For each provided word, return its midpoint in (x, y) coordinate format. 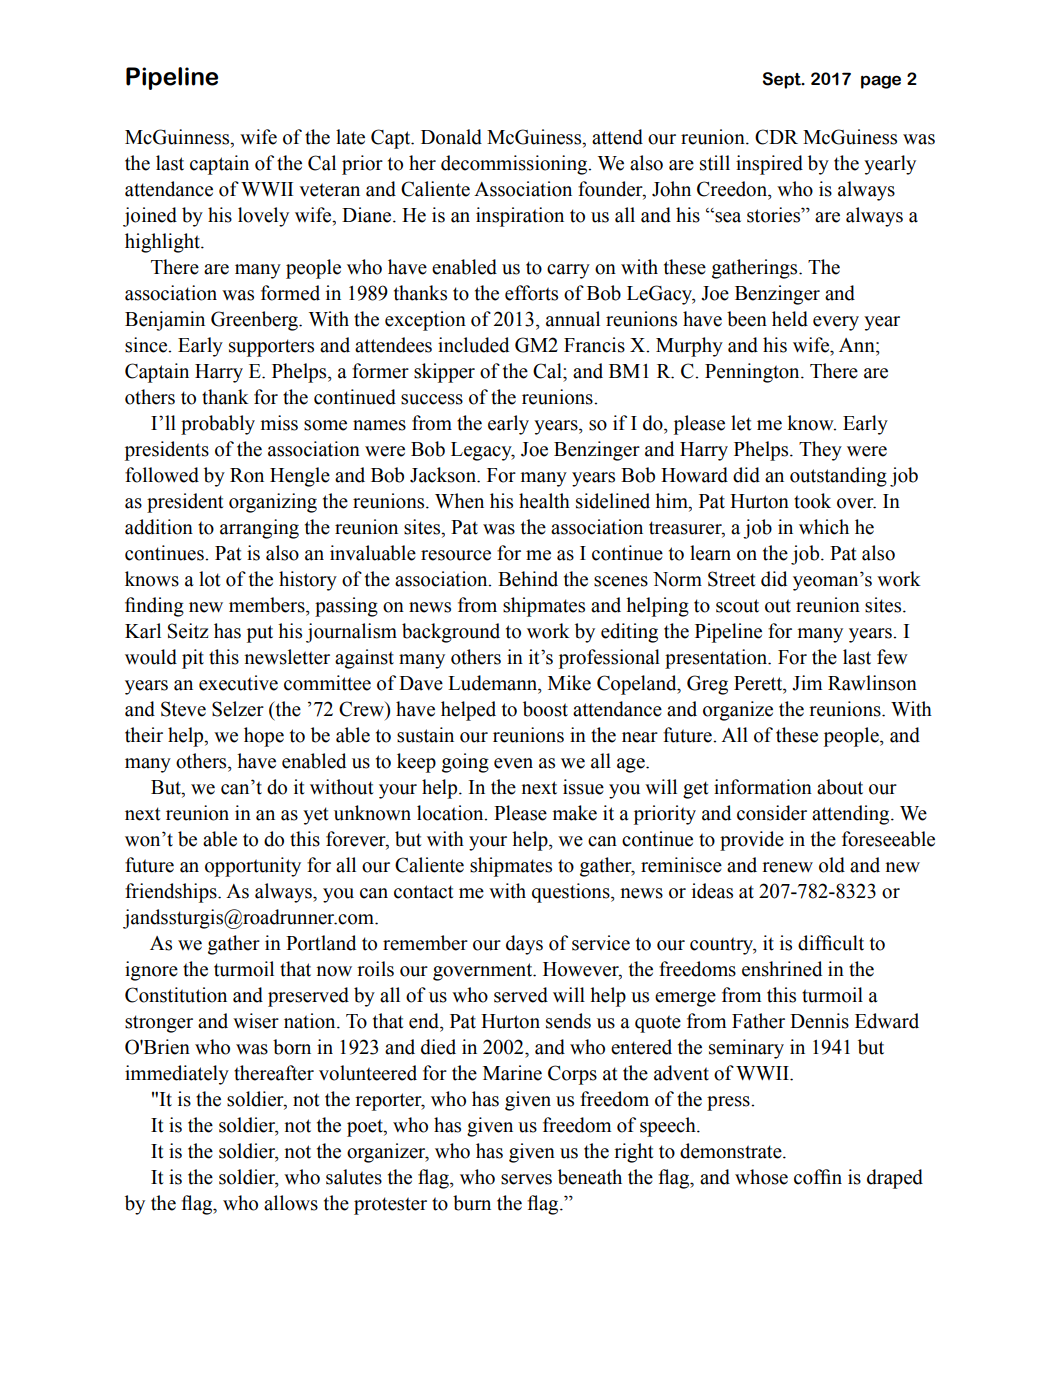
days (524, 945)
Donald (451, 137)
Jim (807, 683)
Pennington (753, 373)
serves (526, 1179)
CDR (776, 137)
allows (291, 1203)
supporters (271, 348)
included (473, 345)
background (451, 633)
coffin (818, 1177)
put (260, 634)
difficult (831, 943)
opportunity (253, 867)
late (350, 137)
